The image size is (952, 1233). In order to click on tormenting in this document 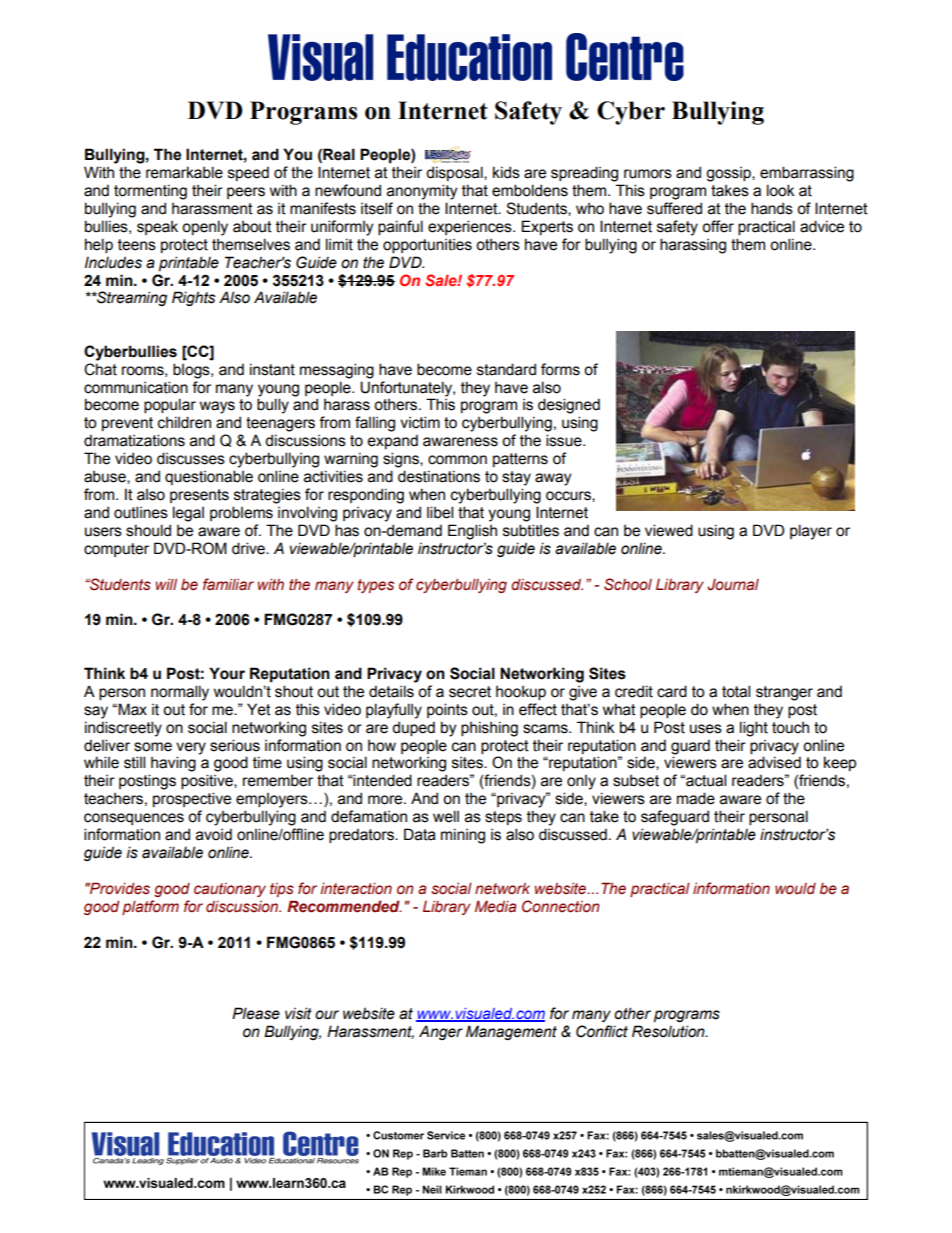, I will do `click(150, 192)`.
